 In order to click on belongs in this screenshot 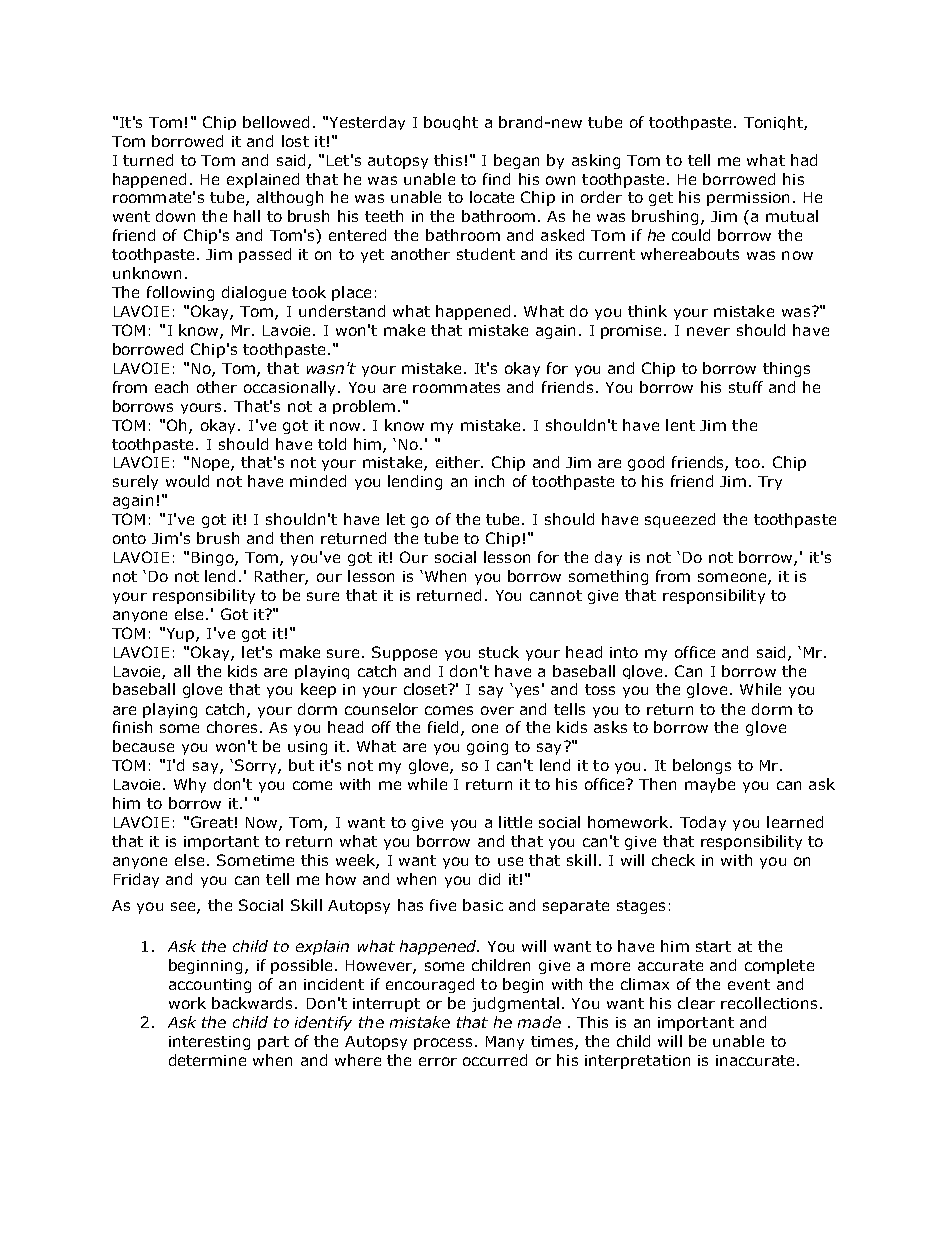, I will do `click(702, 766)`.
